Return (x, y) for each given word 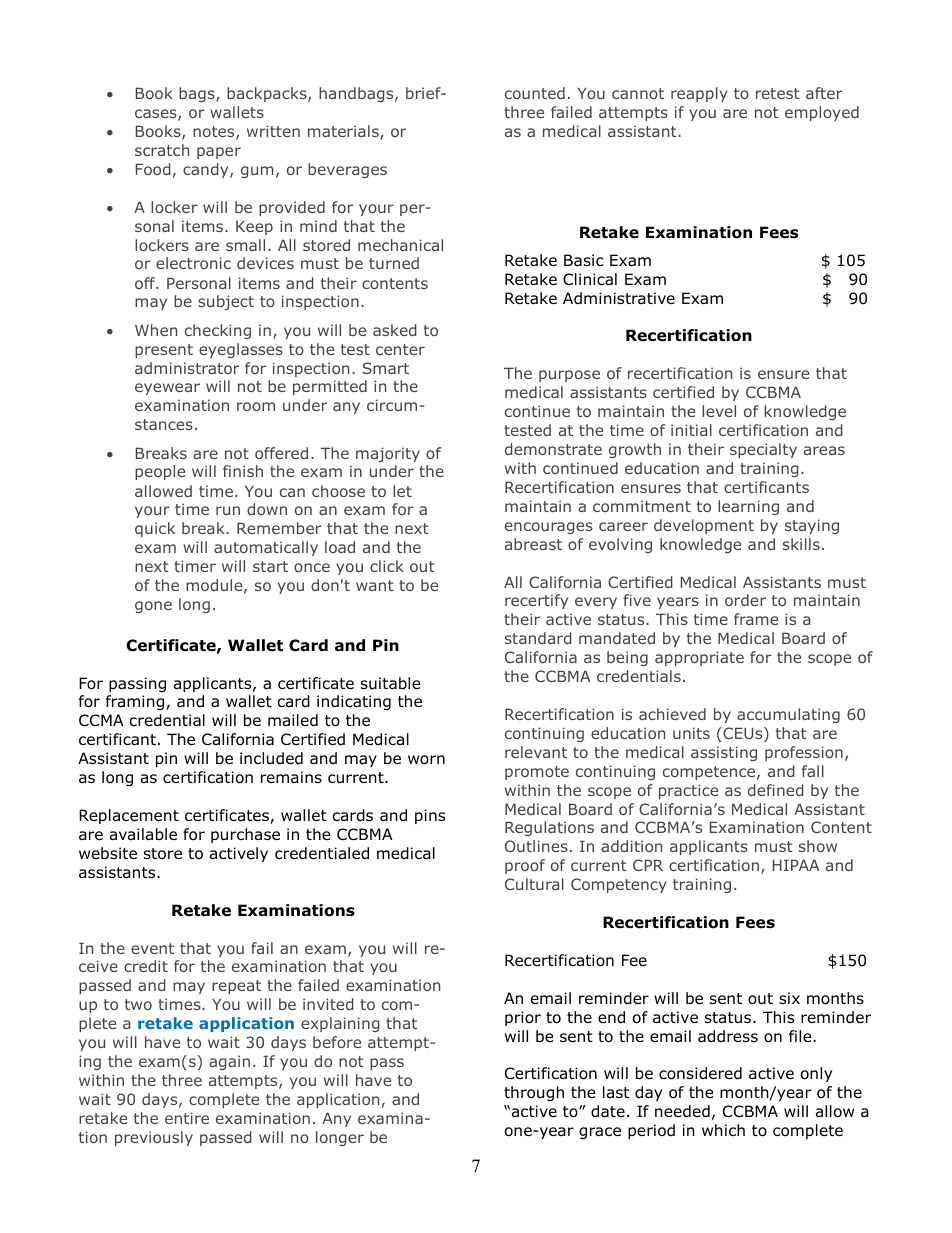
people (160, 472)
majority (388, 454)
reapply (699, 94)
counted (535, 93)
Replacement (129, 816)
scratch (162, 150)
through (534, 1093)
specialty (763, 450)
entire (187, 1118)
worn (426, 760)
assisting (724, 753)
